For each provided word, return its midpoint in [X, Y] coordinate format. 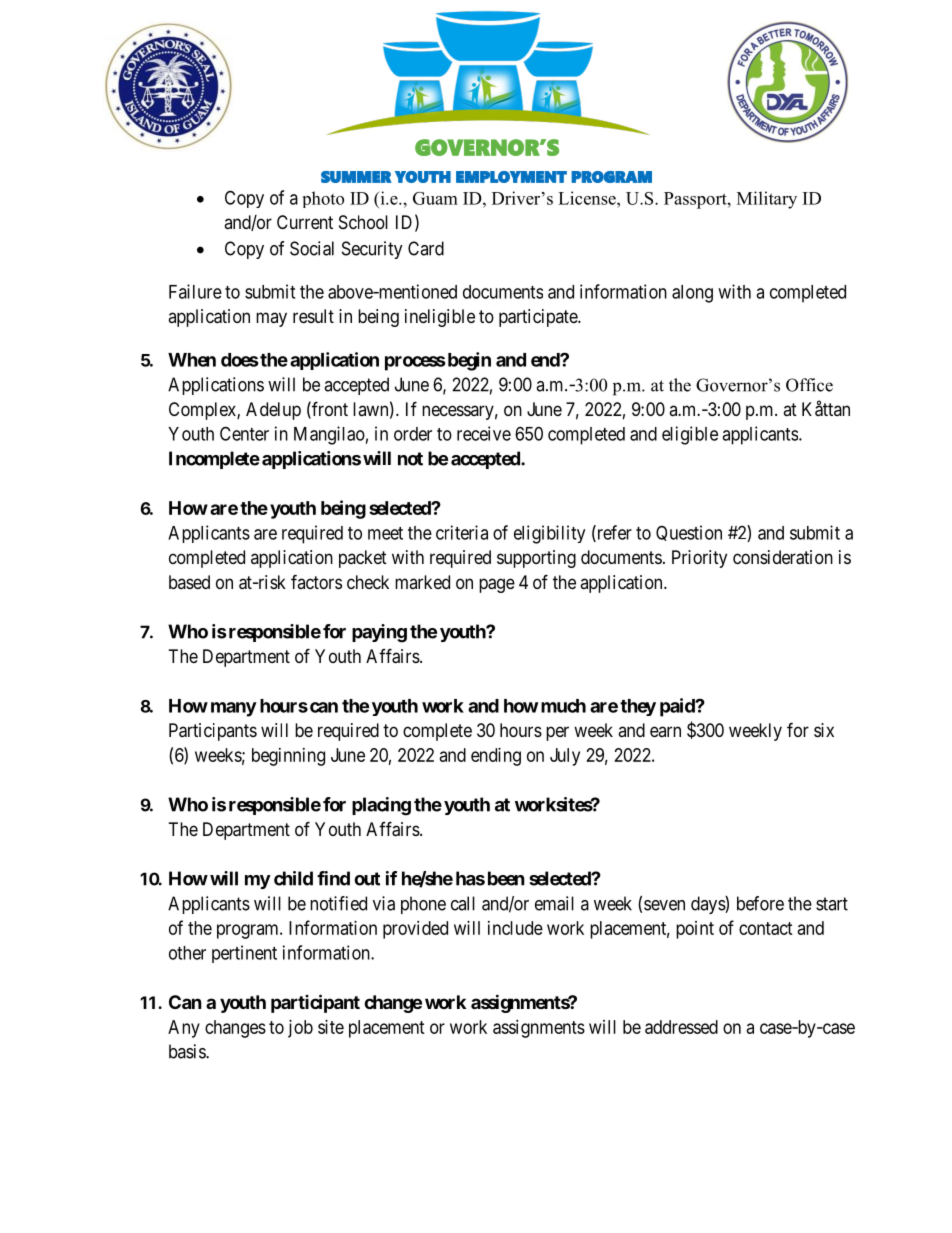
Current [305, 222]
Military [767, 200]
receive [484, 433]
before [760, 903]
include [515, 928]
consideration [783, 557]
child [293, 878]
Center [244, 433]
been [506, 878]
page [497, 585]
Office [809, 385]
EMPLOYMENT [511, 177]
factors [316, 581]
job [300, 1029]
